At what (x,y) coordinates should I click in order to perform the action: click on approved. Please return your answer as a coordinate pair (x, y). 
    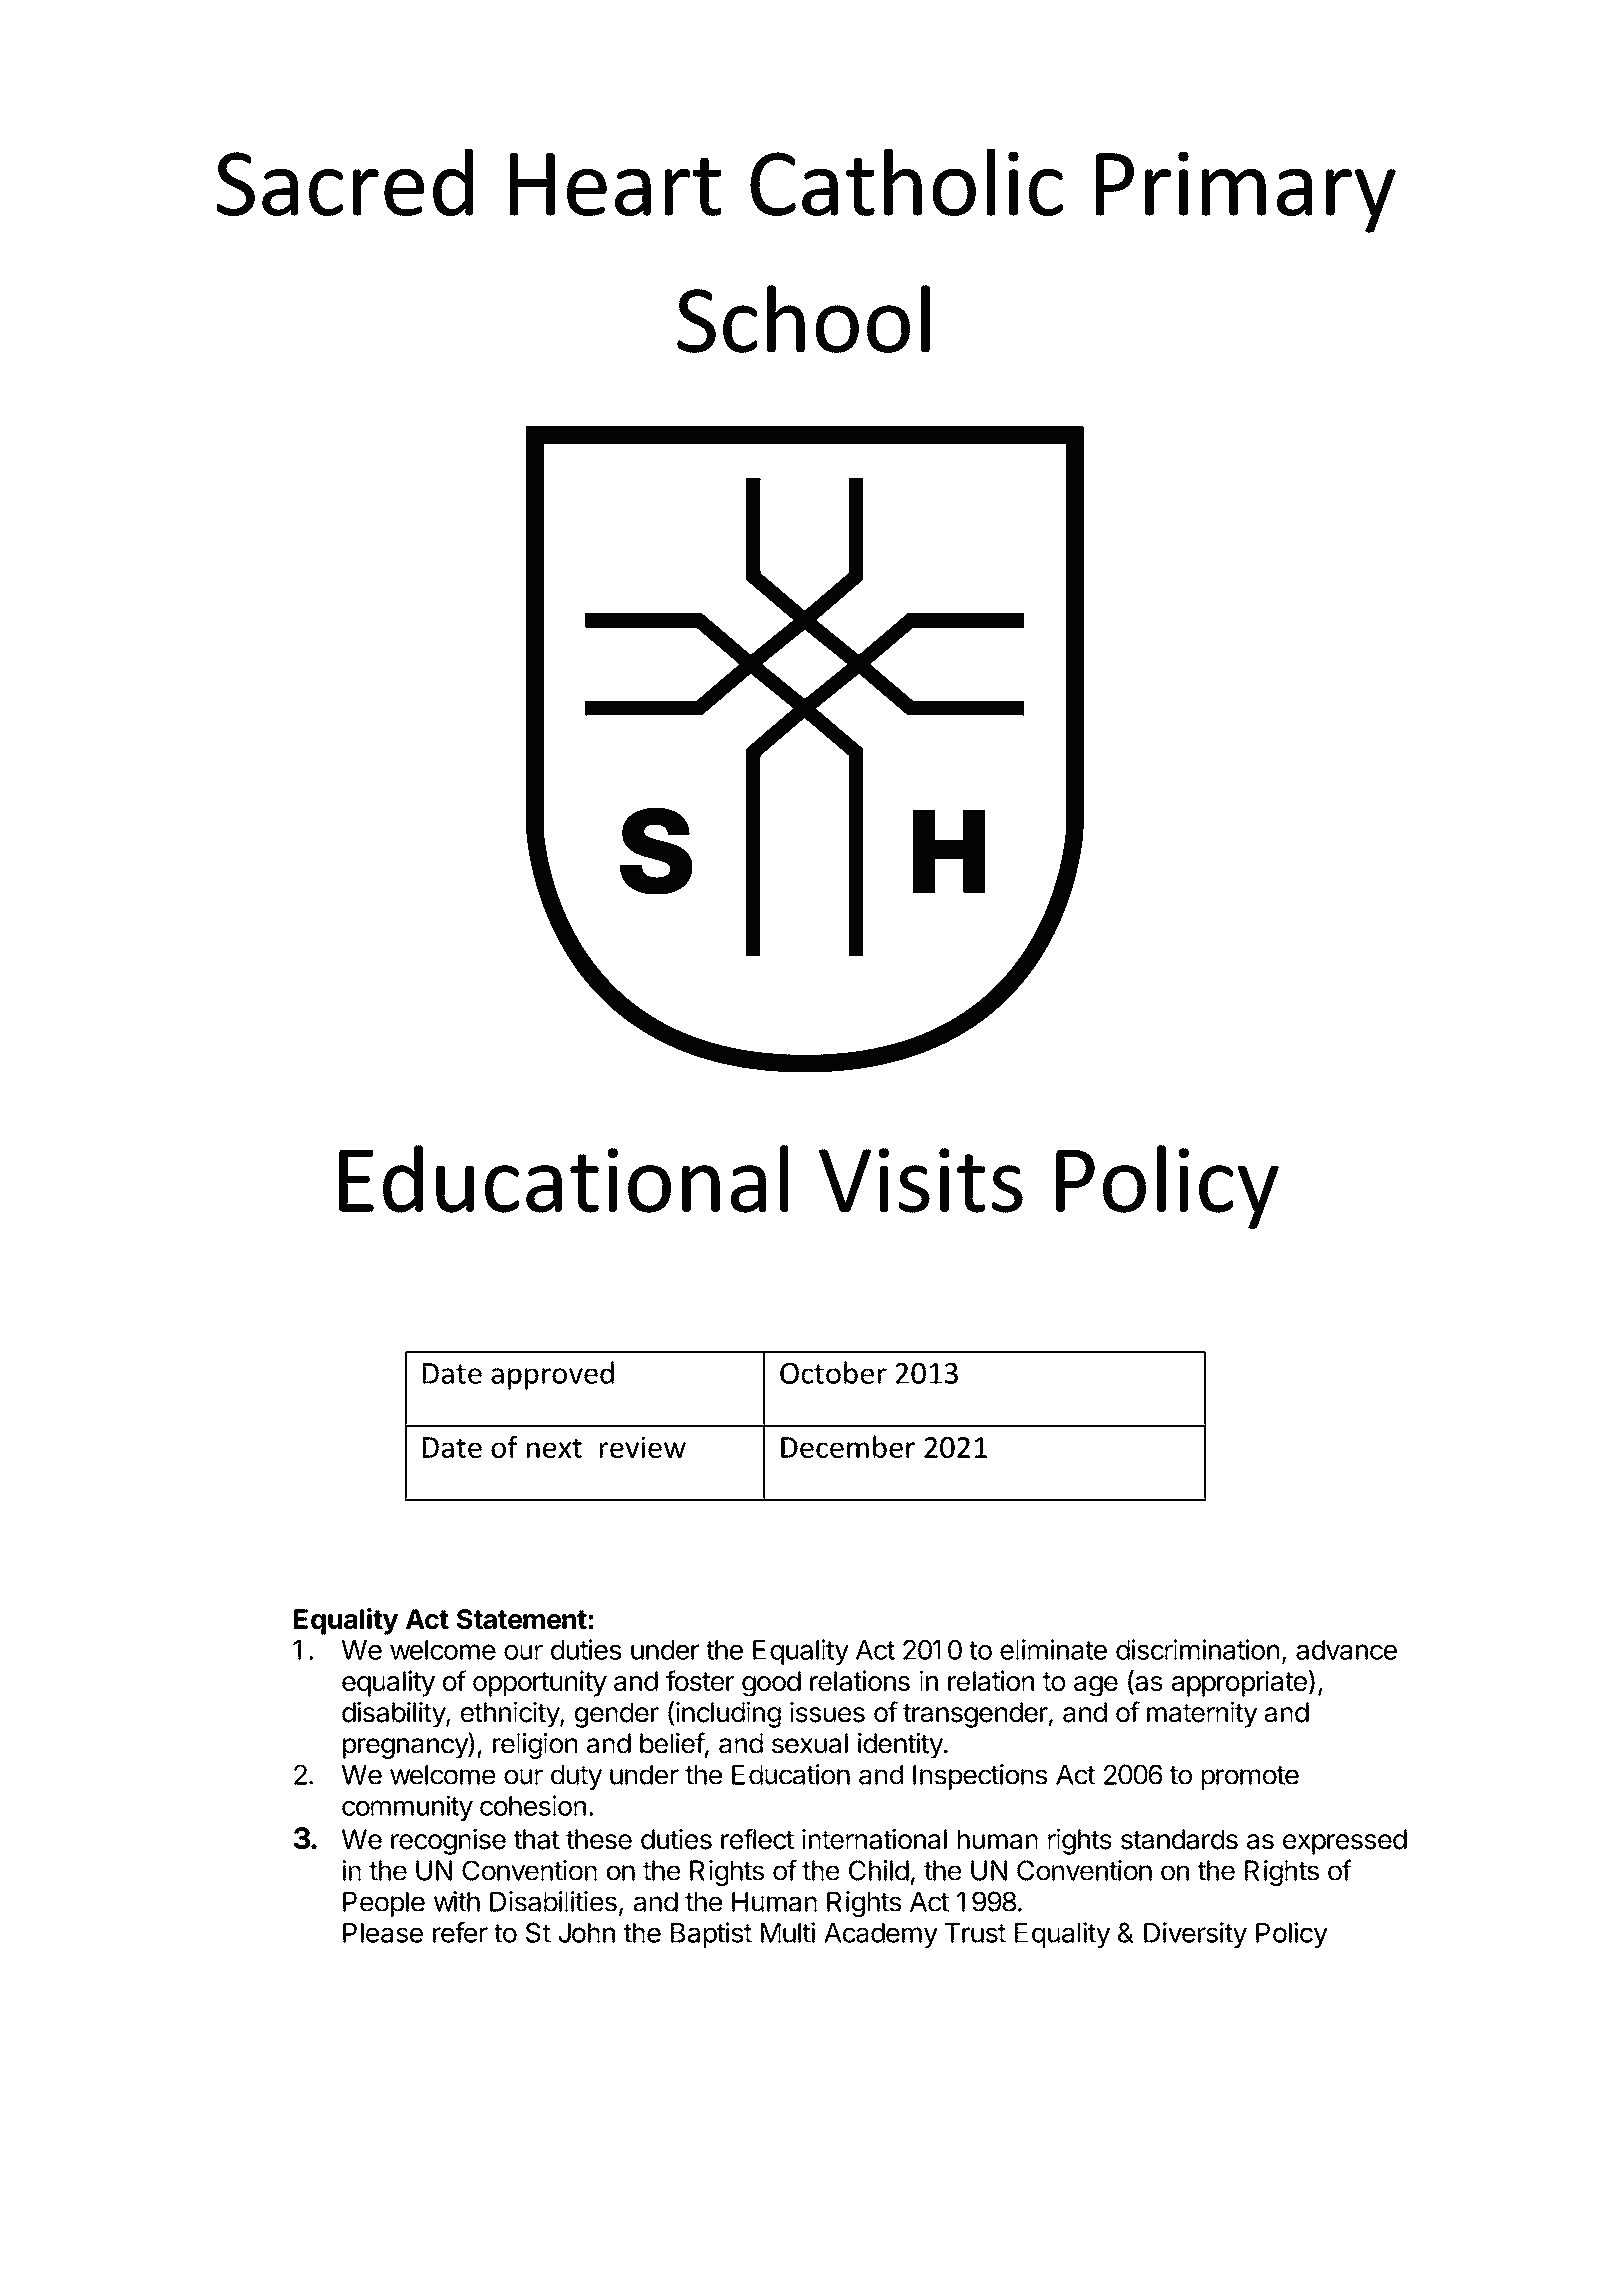
    Looking at the image, I should click on (552, 1375).
